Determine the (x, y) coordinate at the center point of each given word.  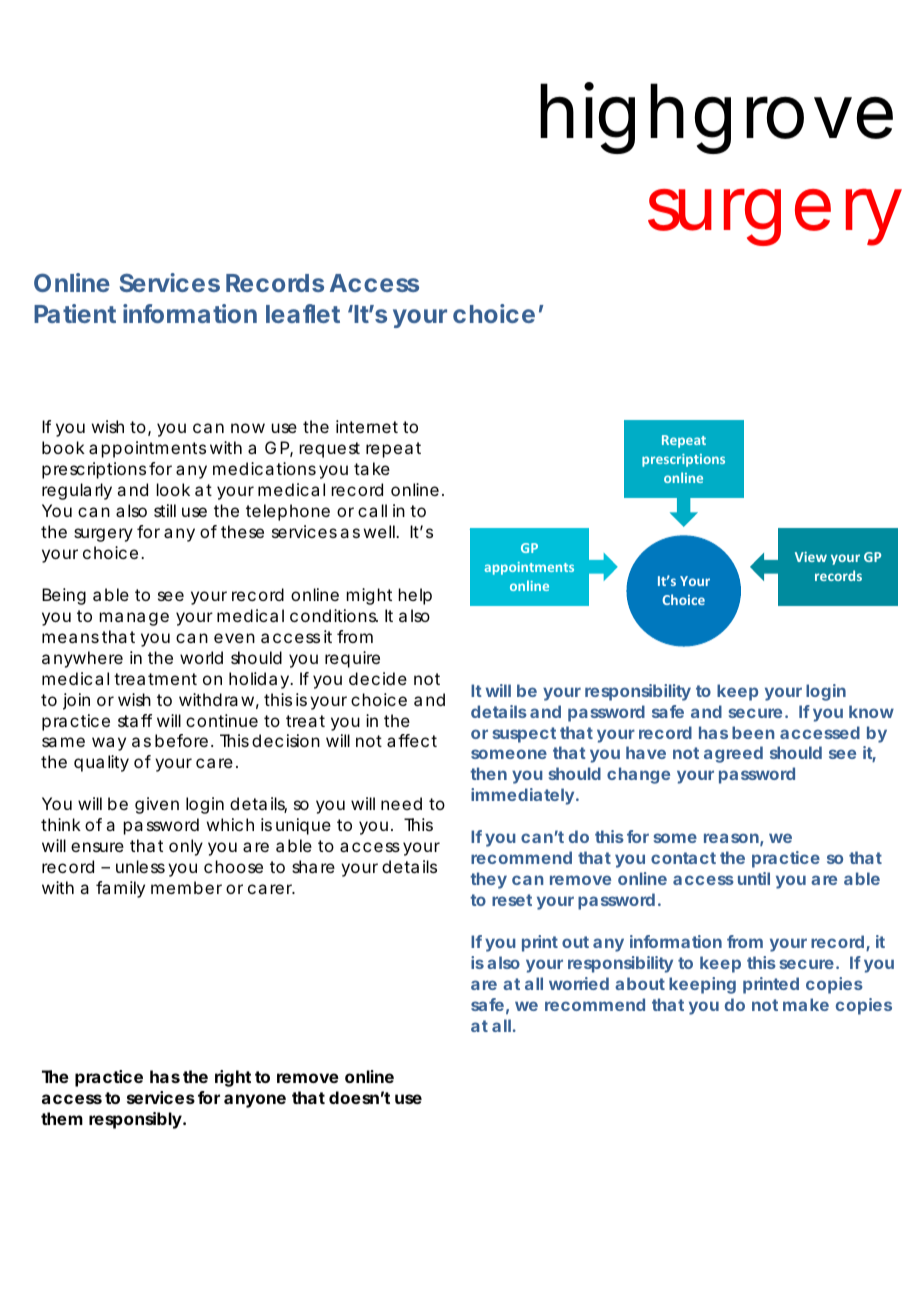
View (811, 557)
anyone (255, 1101)
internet (367, 426)
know (871, 711)
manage (134, 619)
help (415, 596)
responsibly (135, 1120)
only (186, 847)
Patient (75, 313)
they (488, 880)
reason (731, 838)
